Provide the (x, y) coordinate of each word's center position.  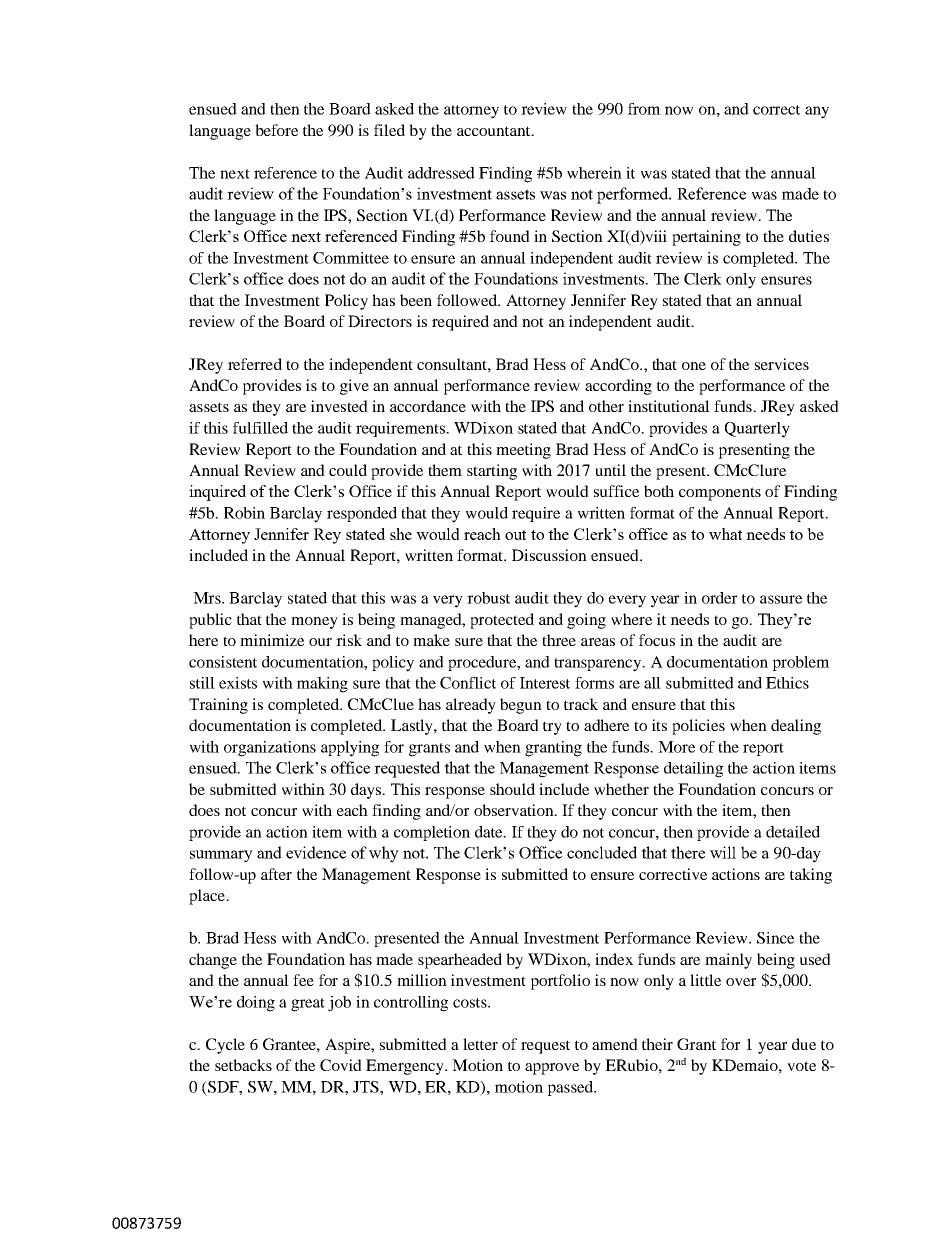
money (314, 623)
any (817, 112)
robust (488, 598)
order (719, 598)
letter (480, 1044)
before (276, 130)
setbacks (243, 1065)
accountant (495, 131)
